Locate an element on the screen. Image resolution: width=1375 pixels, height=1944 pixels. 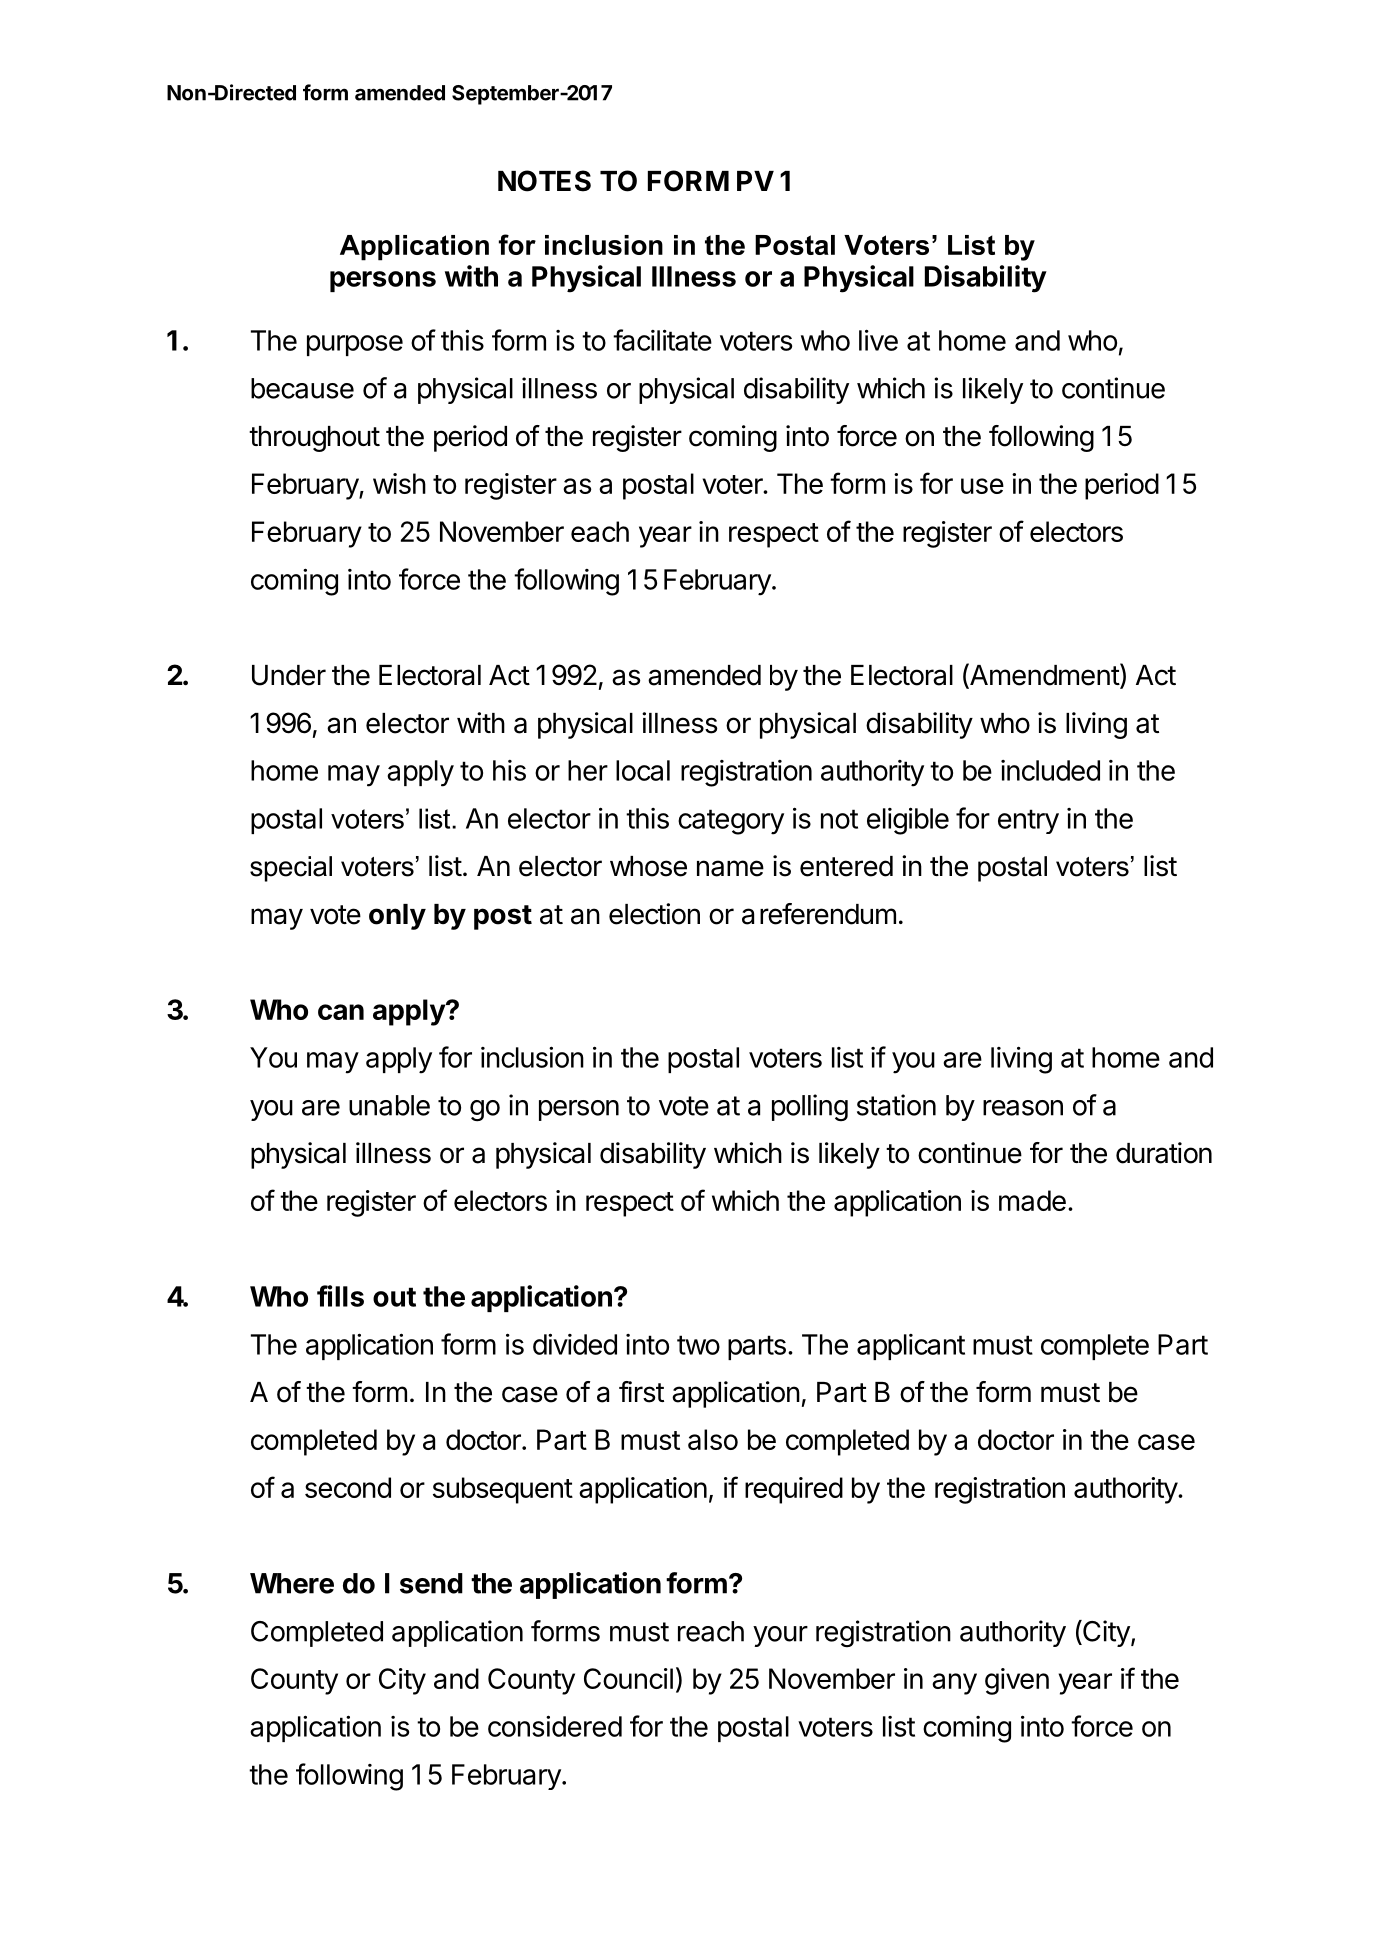
unable is located at coordinates (389, 1105).
